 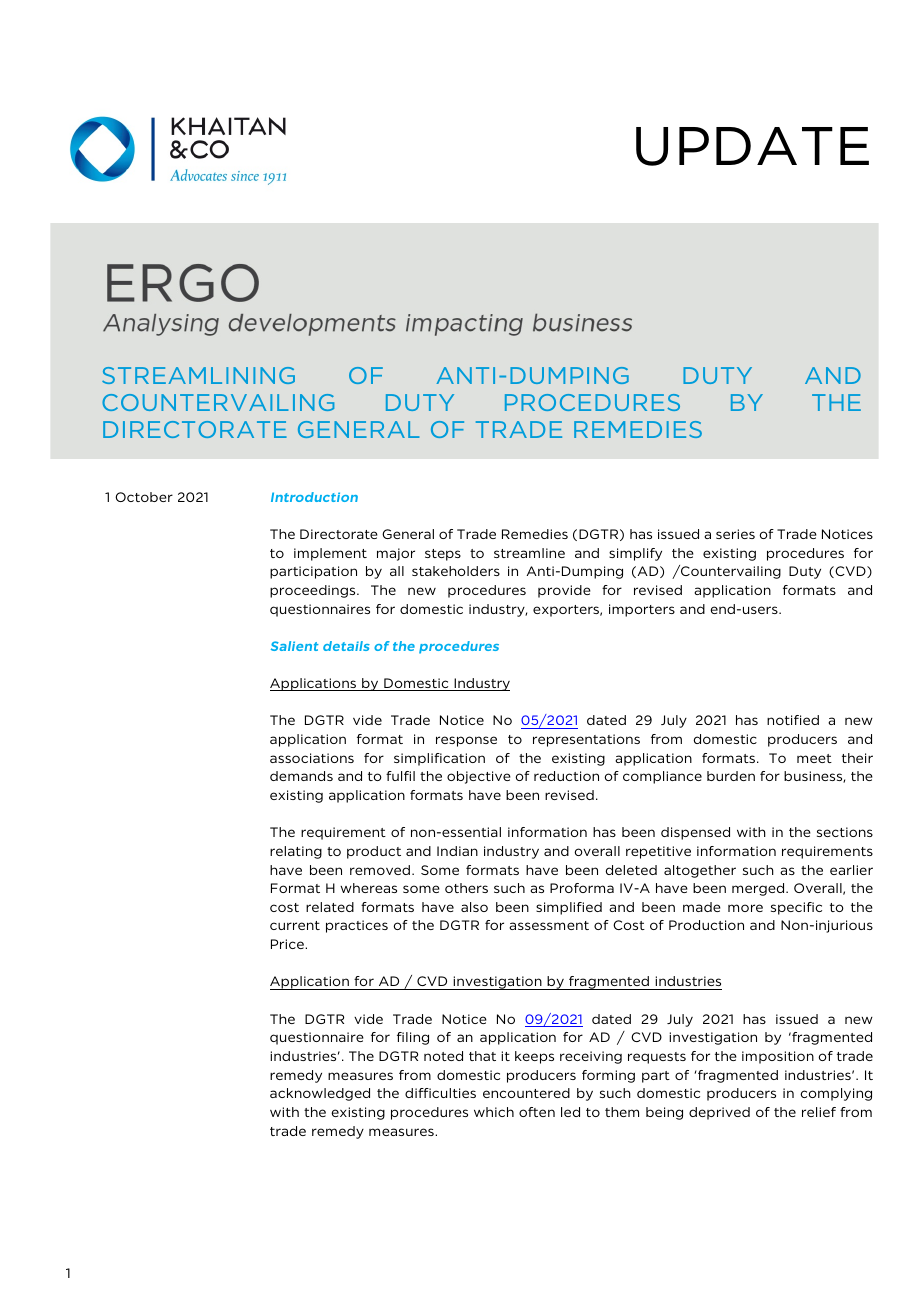 What do you see at coordinates (526, 1093) in the screenshot?
I see `encountered` at bounding box center [526, 1093].
